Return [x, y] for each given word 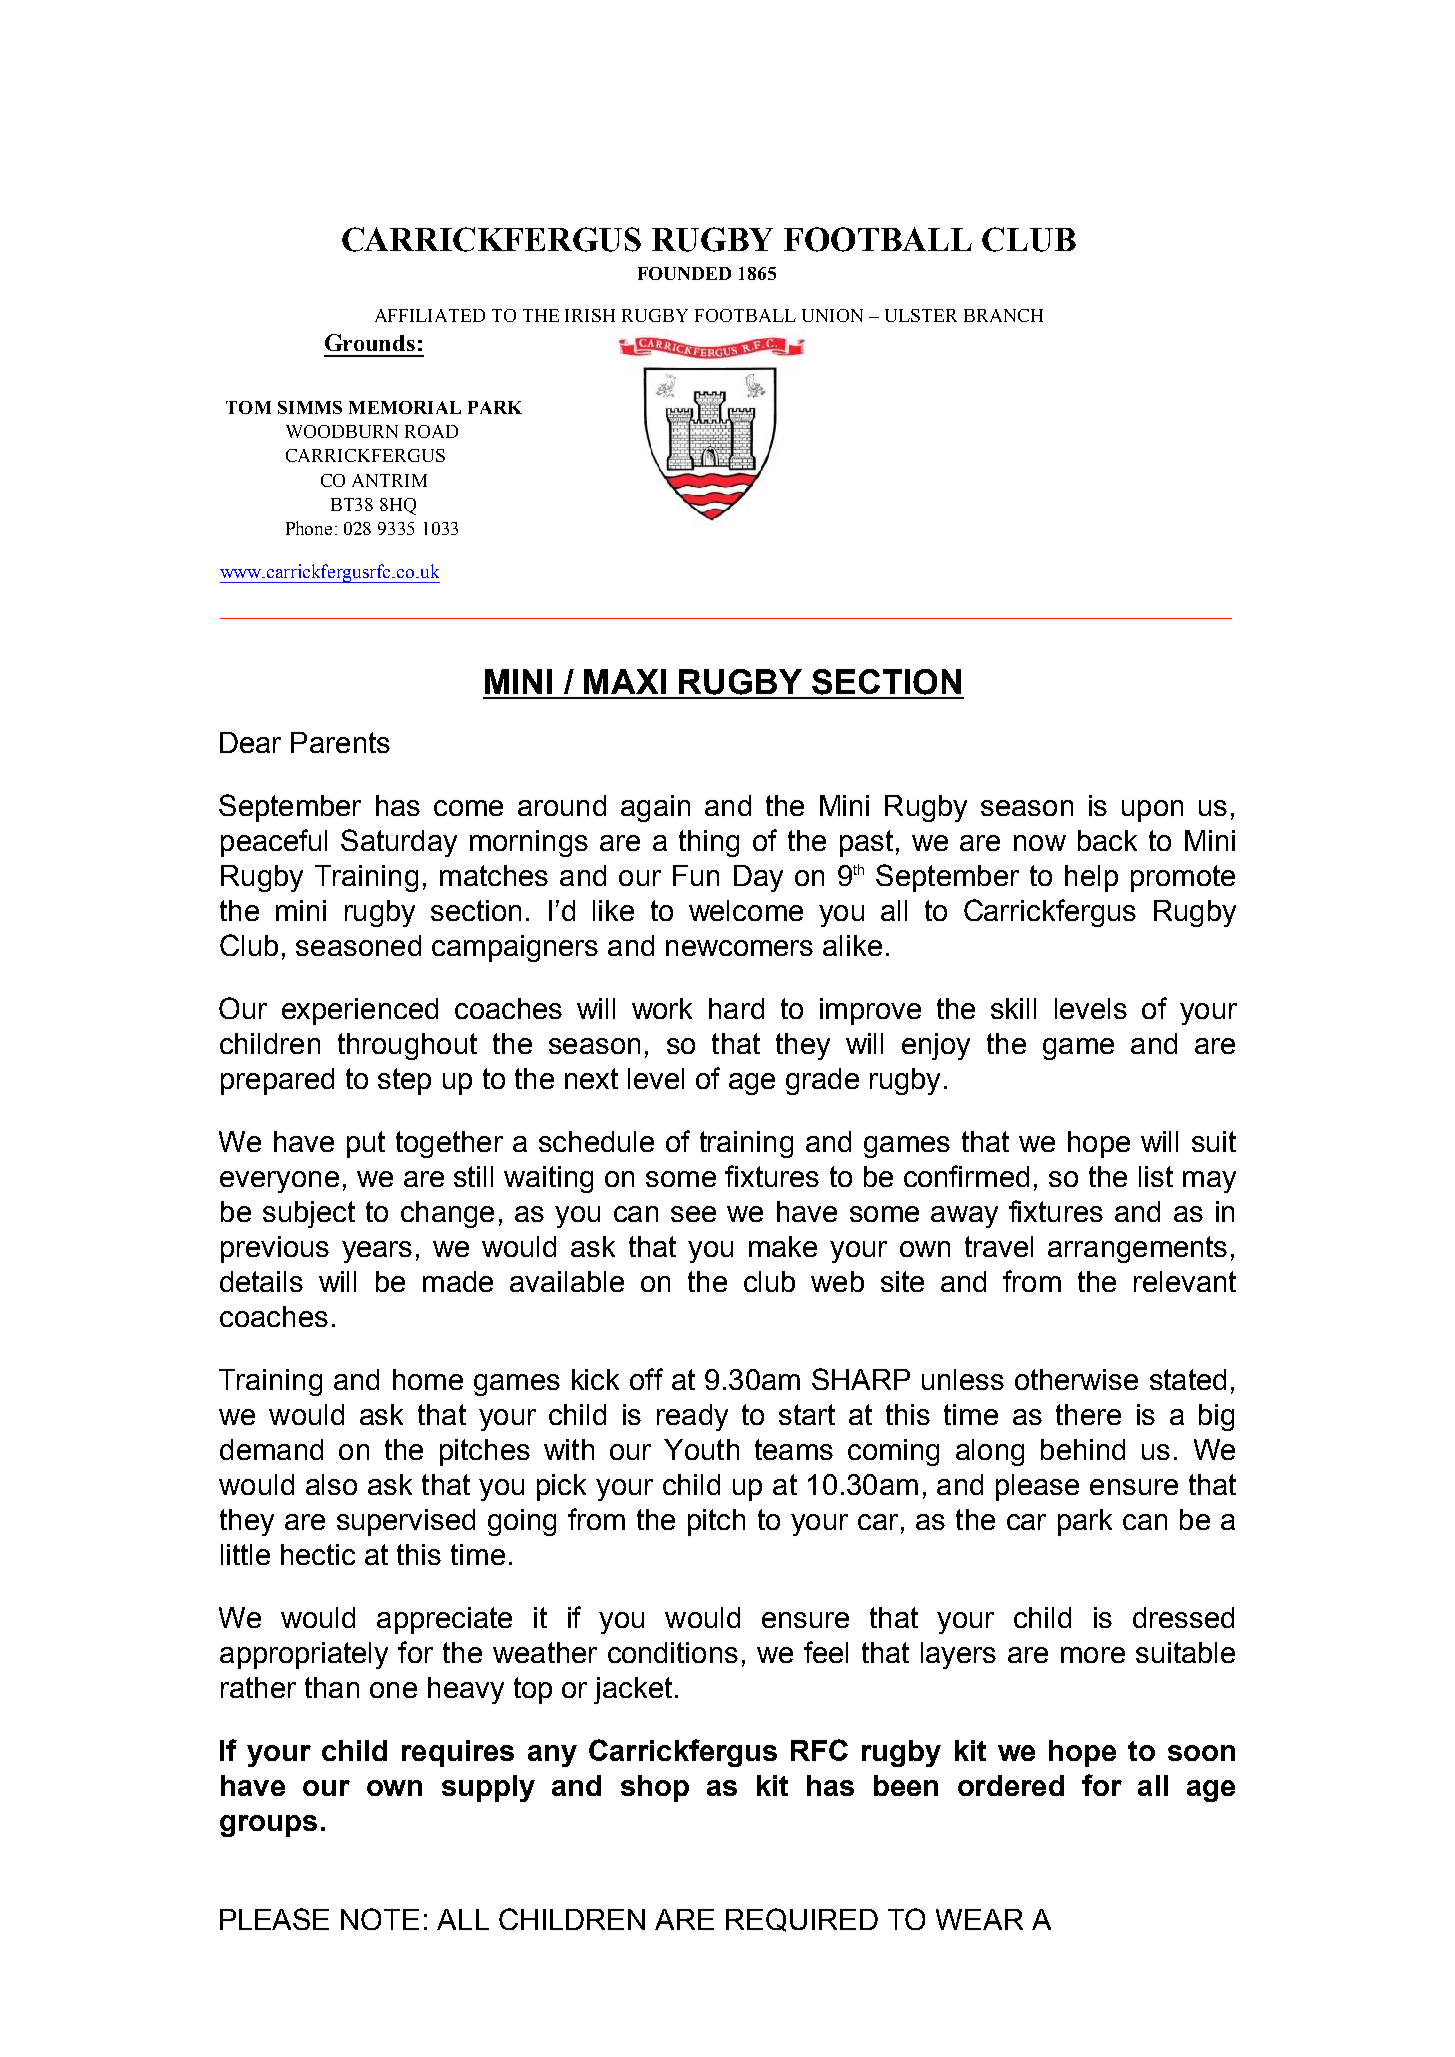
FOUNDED [684, 273]
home [428, 1379]
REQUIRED [802, 1920]
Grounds [370, 342]
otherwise [1076, 1379]
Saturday [399, 843]
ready [692, 1417]
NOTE [380, 1919]
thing [709, 843]
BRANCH [1003, 315]
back [1107, 840]
